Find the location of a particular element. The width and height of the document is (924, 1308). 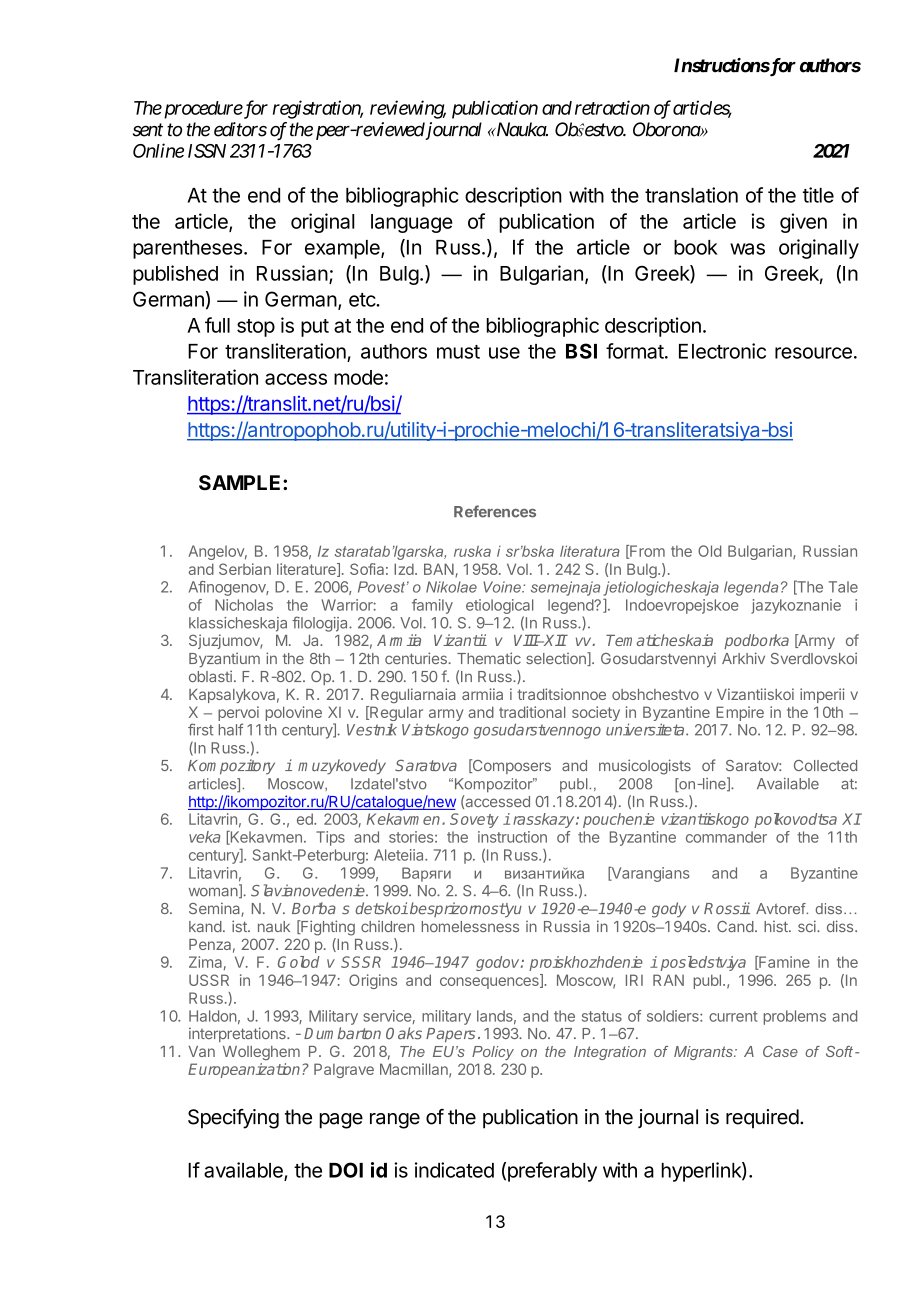

title is located at coordinates (818, 195).
